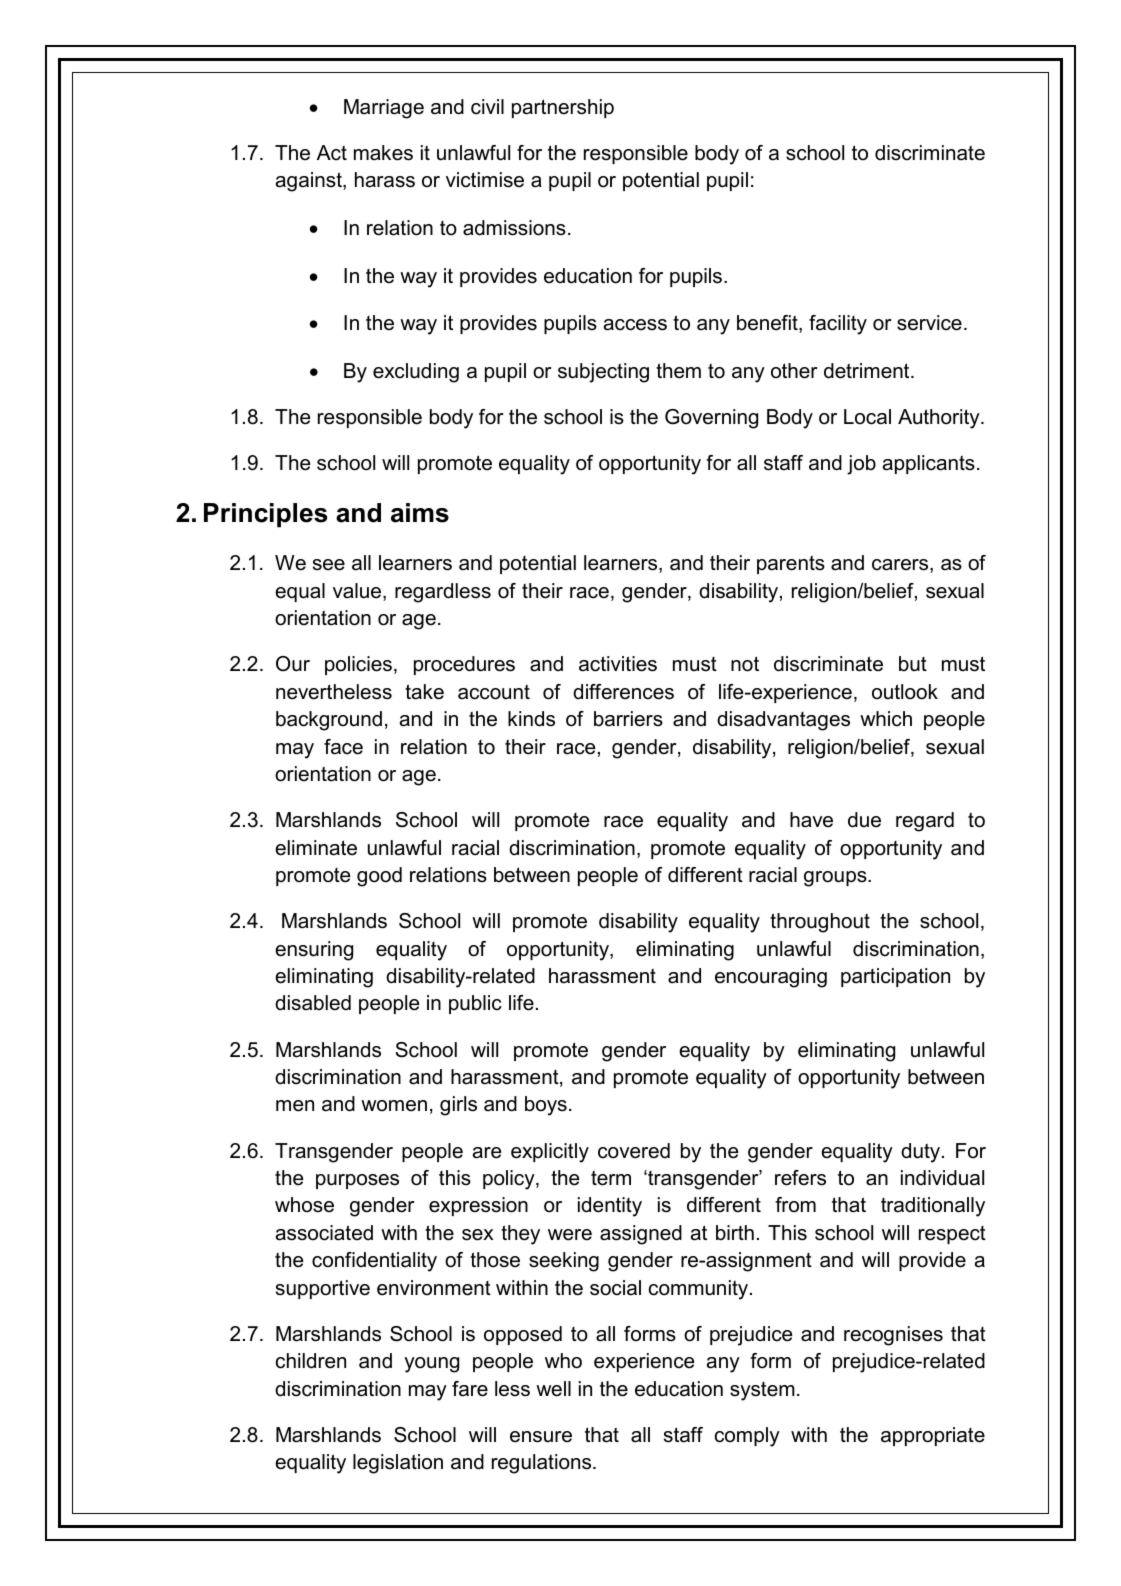 This page has width=1121, height=1586. Describe the element at coordinates (861, 465) in the page. I see `job` at that location.
